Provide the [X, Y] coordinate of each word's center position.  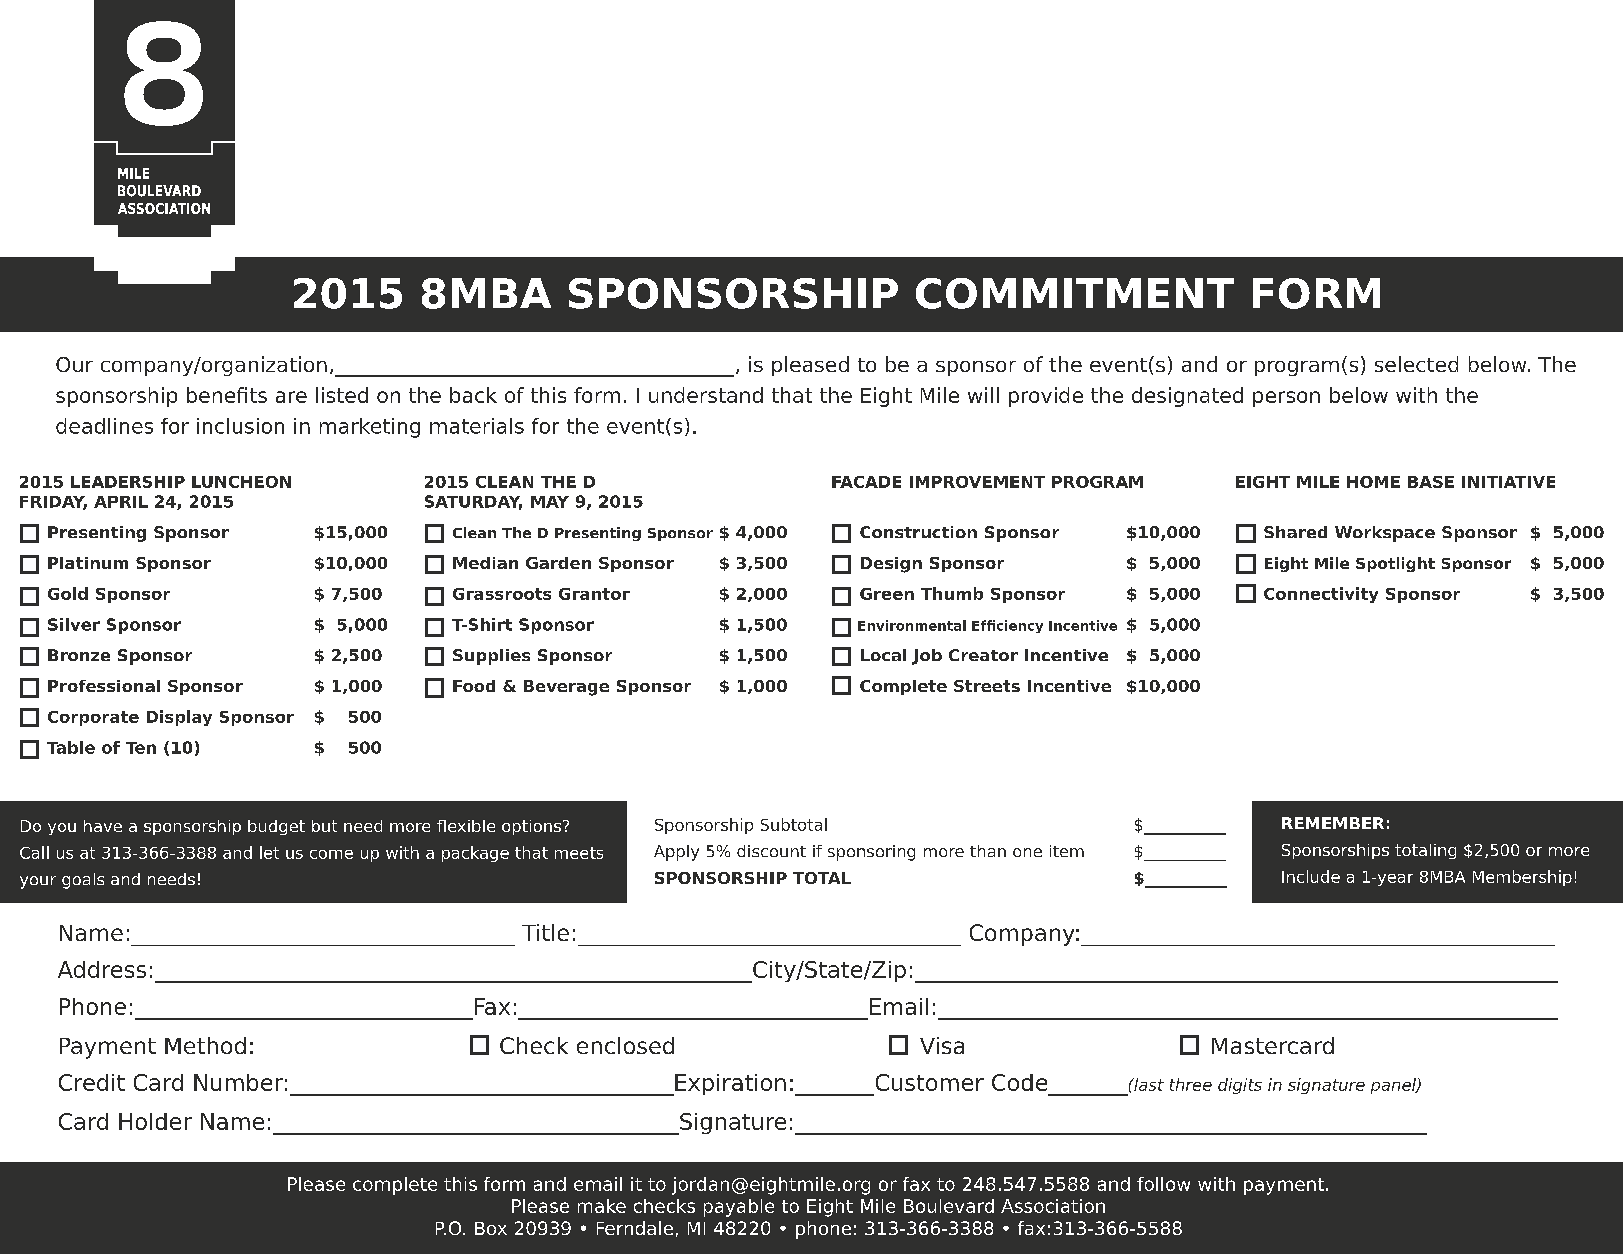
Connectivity [1321, 595]
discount [771, 851]
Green [887, 594]
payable [739, 1208]
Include [1311, 876]
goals [83, 881]
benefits [227, 395]
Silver [74, 624]
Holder [155, 1121]
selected [1416, 364]
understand [706, 395]
